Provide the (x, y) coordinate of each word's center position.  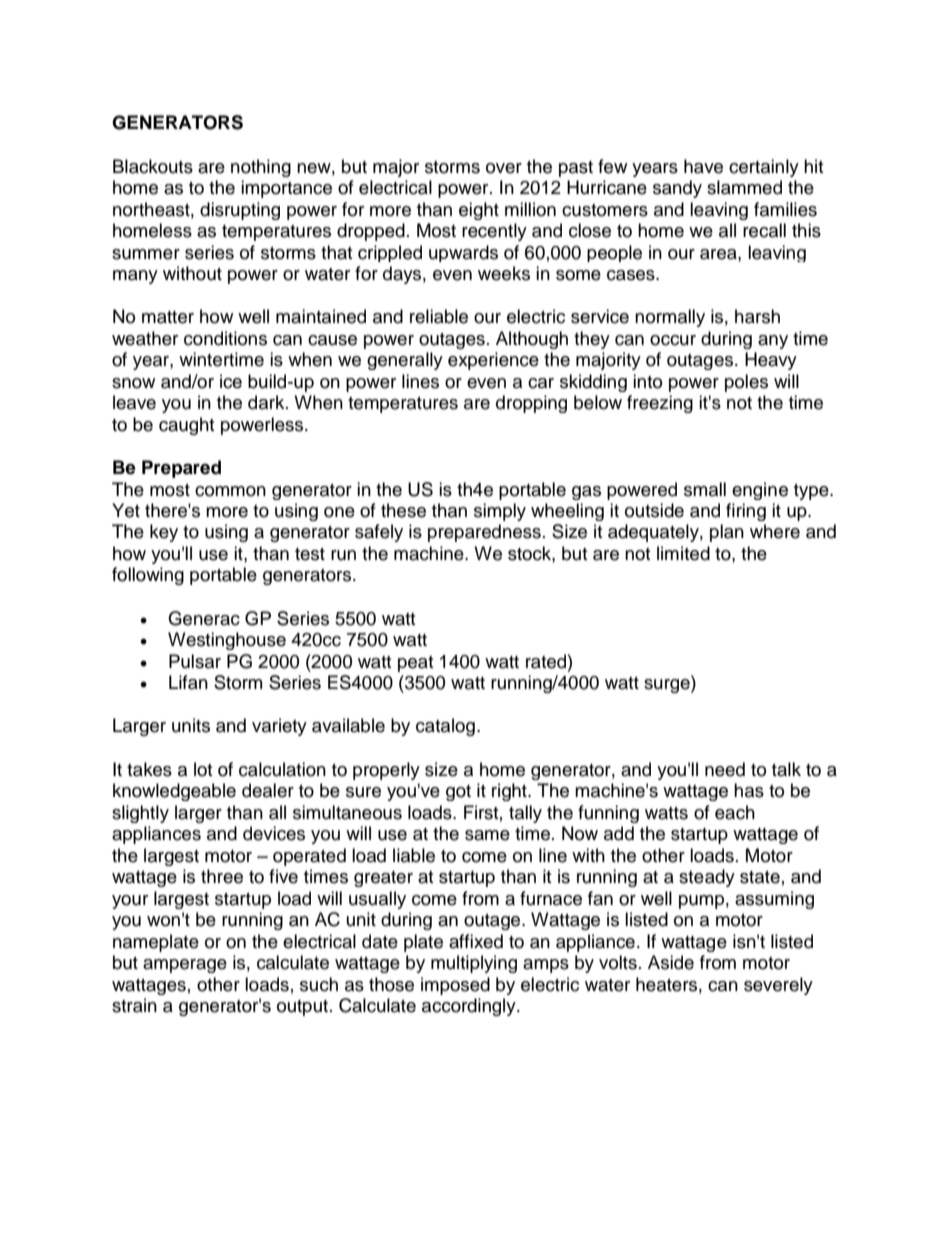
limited (683, 553)
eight (479, 211)
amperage (185, 966)
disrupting (240, 211)
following (148, 576)
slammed (744, 187)
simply (500, 512)
